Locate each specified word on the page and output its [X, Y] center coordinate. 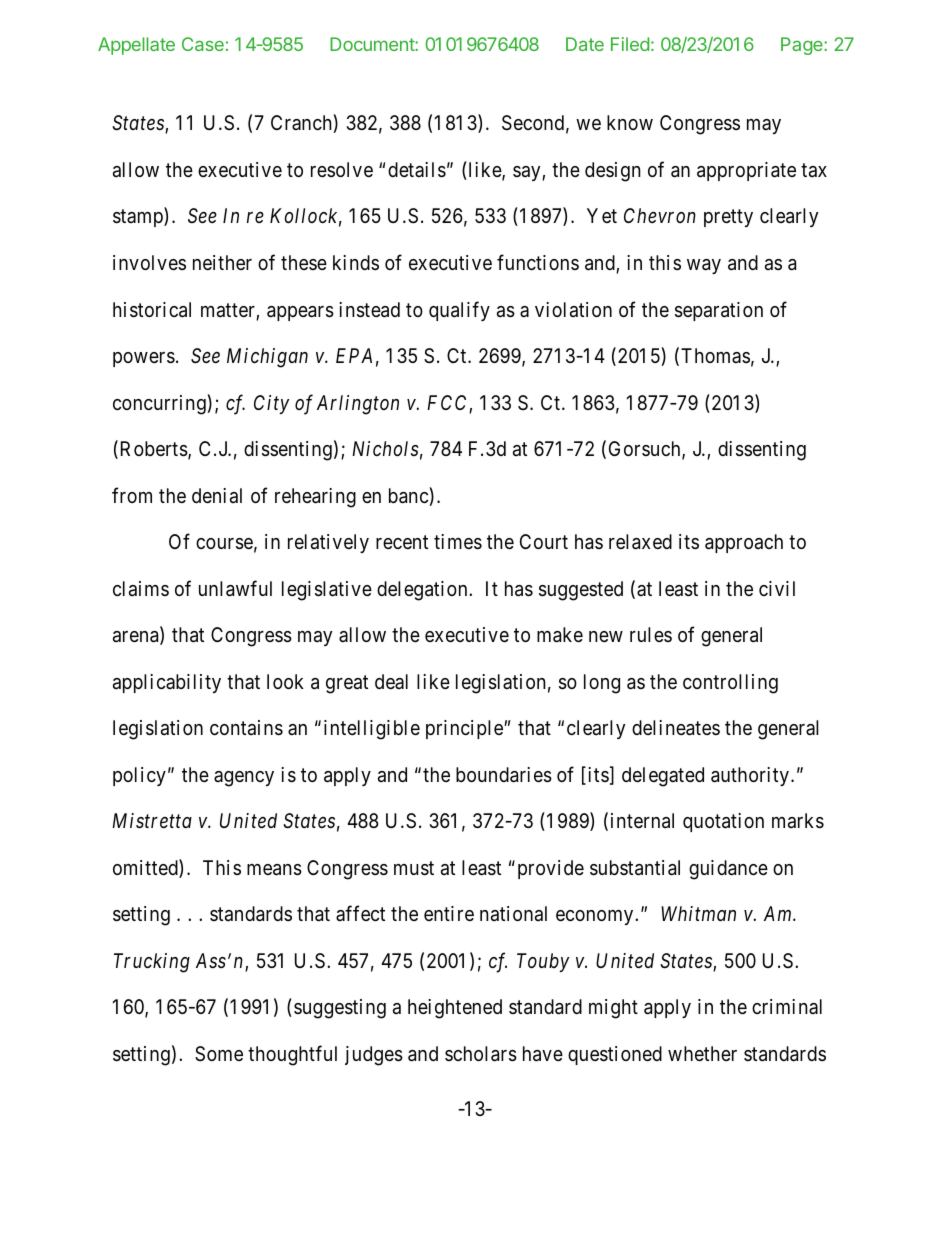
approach [744, 543]
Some [219, 1054]
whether [702, 1053]
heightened [455, 1009]
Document [373, 44]
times [458, 542]
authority [750, 776]
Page [803, 46]
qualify [459, 311]
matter [229, 311]
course [224, 544]
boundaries [504, 775]
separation [719, 311]
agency [244, 779]
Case [203, 44]
